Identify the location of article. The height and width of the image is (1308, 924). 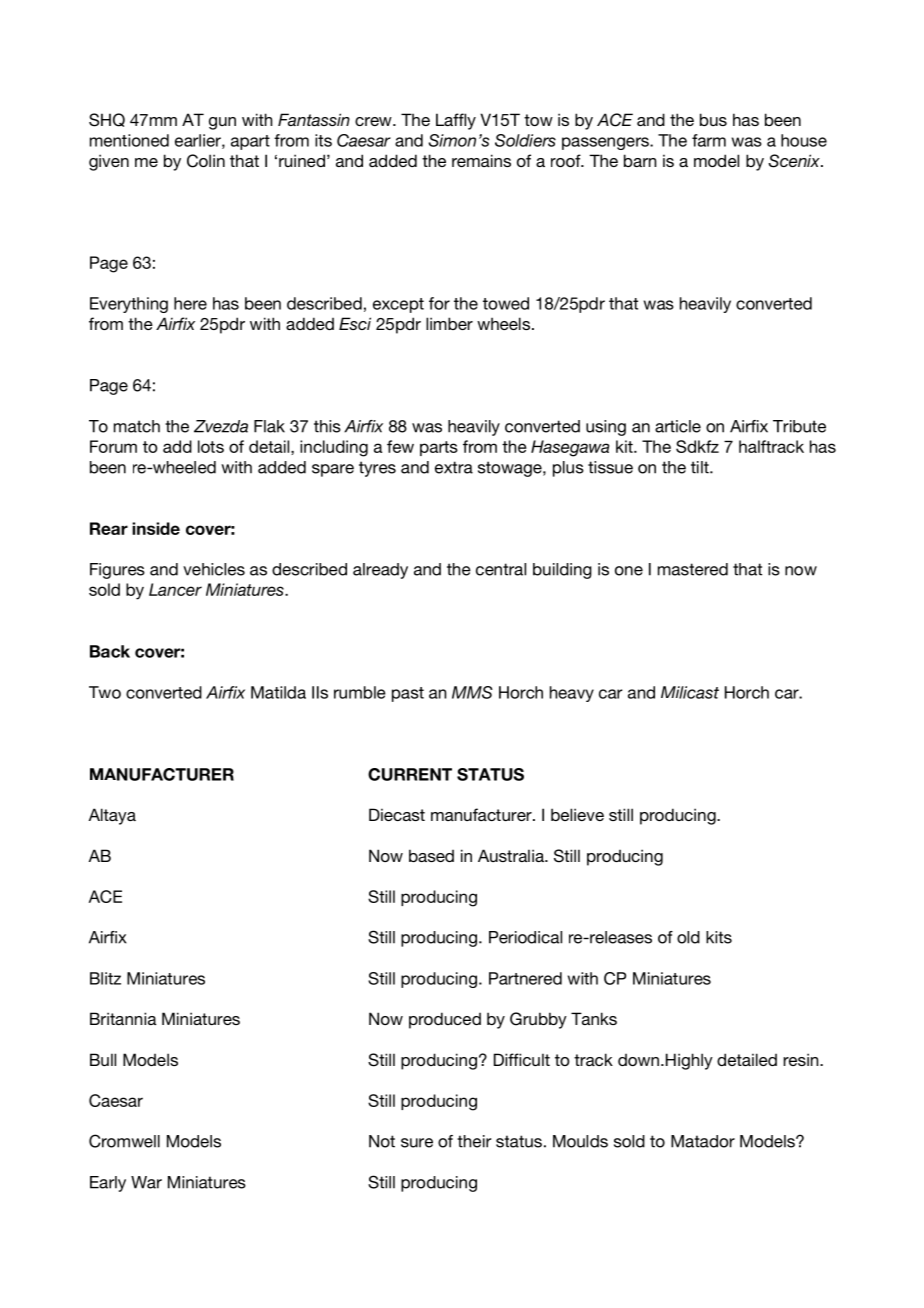
(678, 426).
